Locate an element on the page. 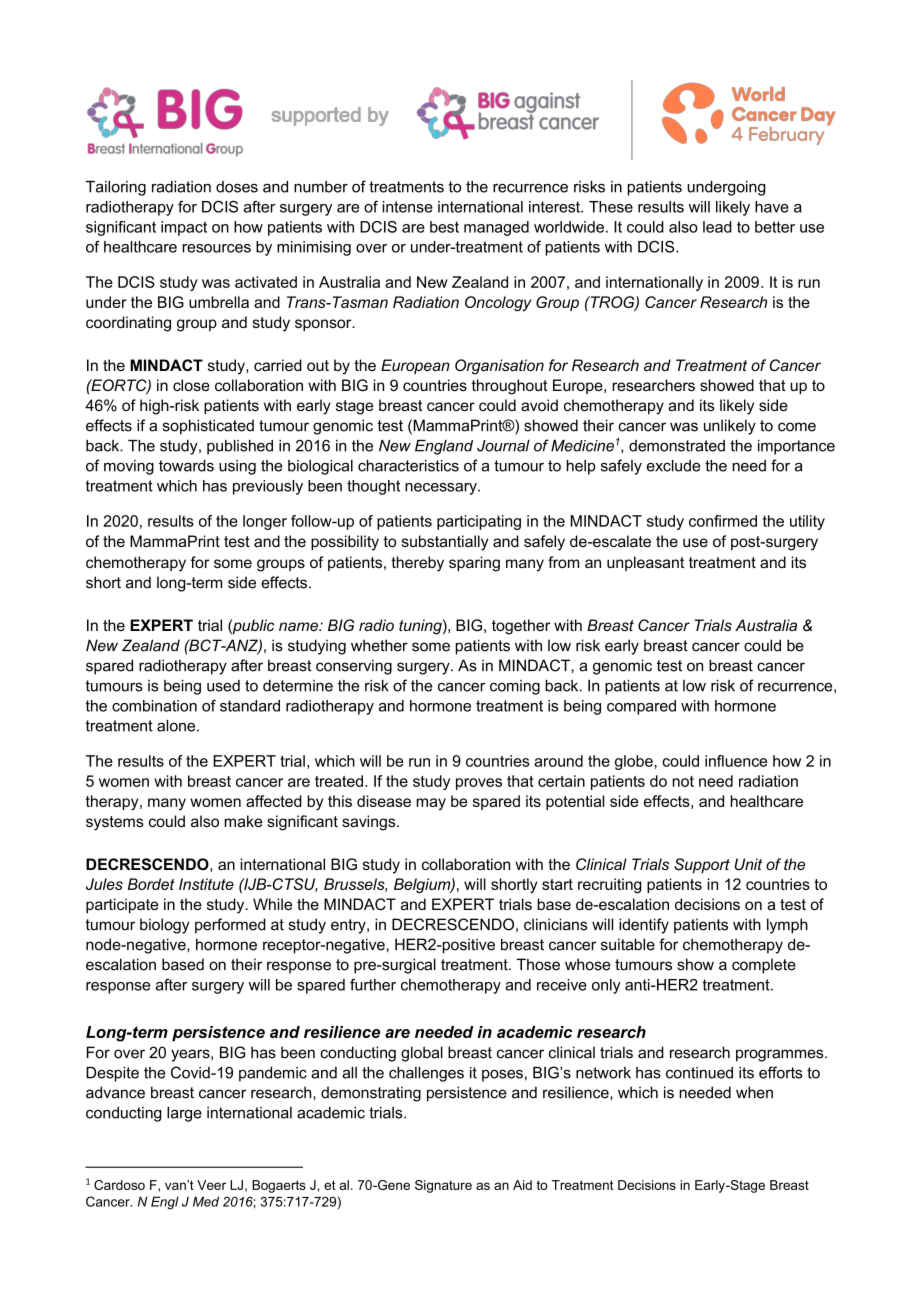  biology is located at coordinates (165, 926).
